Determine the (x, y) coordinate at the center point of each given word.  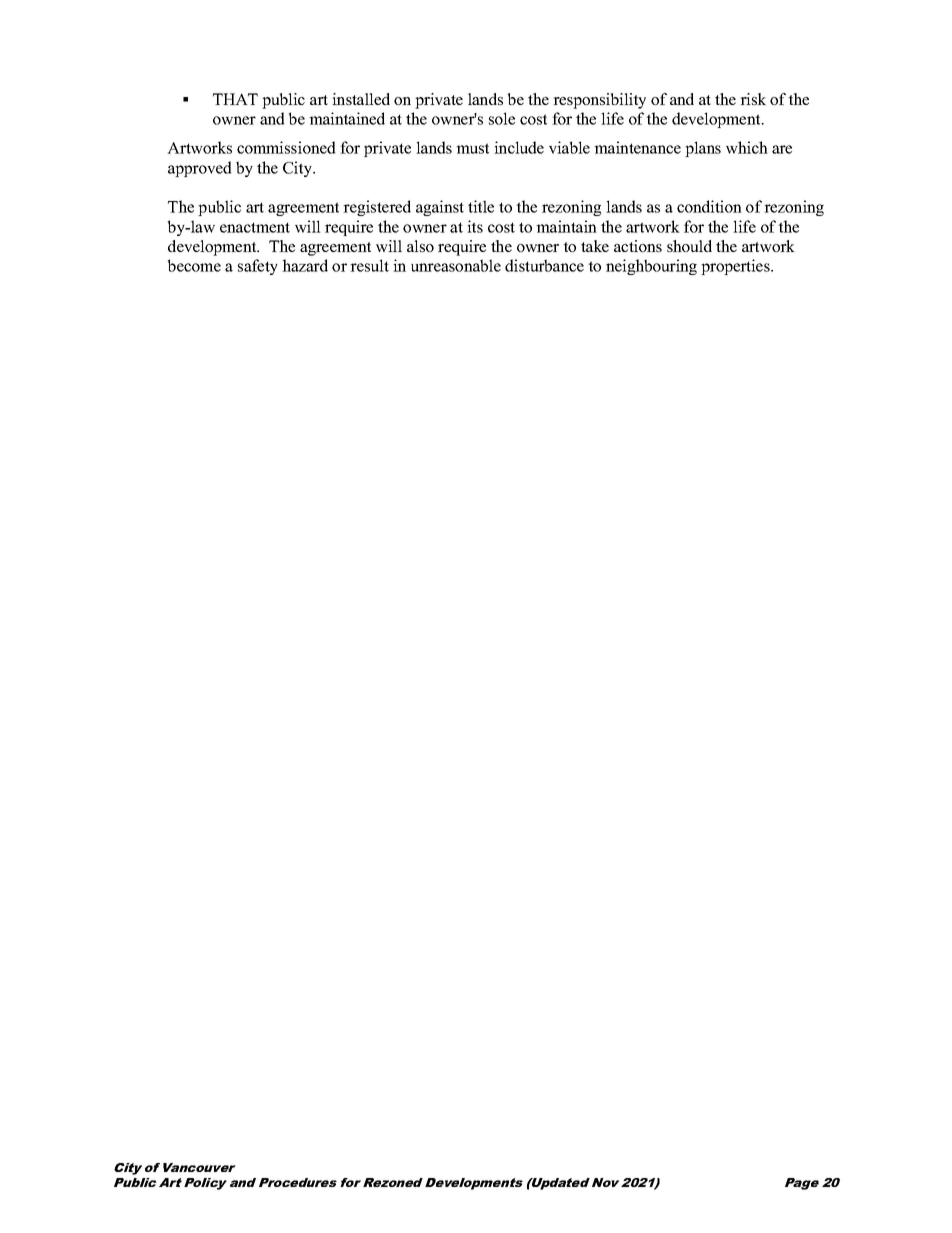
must (472, 148)
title (481, 206)
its (475, 226)
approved (200, 169)
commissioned (286, 147)
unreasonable (456, 265)
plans (703, 149)
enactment (255, 227)
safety (258, 267)
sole (502, 118)
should (689, 246)
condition (709, 206)
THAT (235, 99)
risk (753, 99)
